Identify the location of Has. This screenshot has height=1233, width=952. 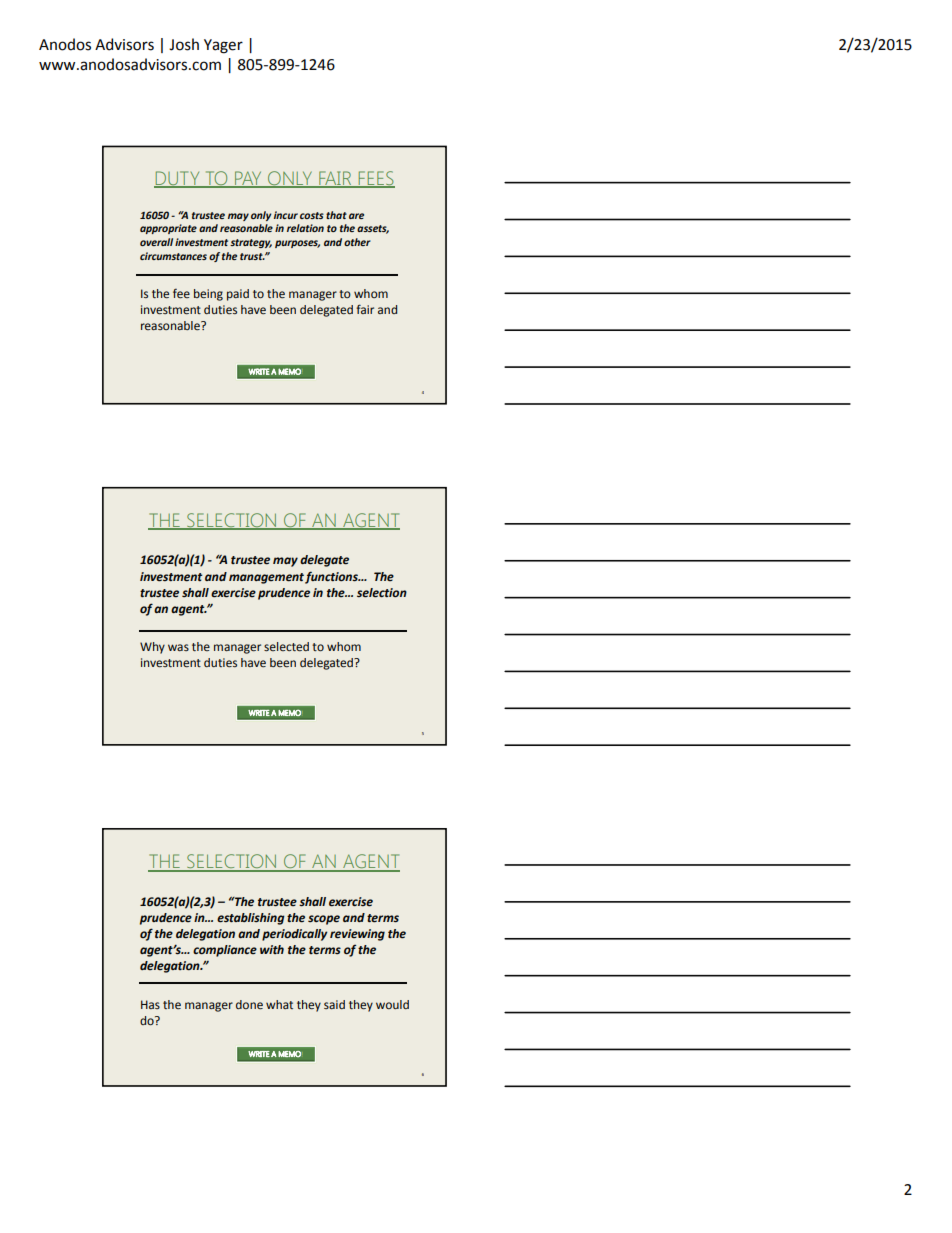
(150, 1004).
